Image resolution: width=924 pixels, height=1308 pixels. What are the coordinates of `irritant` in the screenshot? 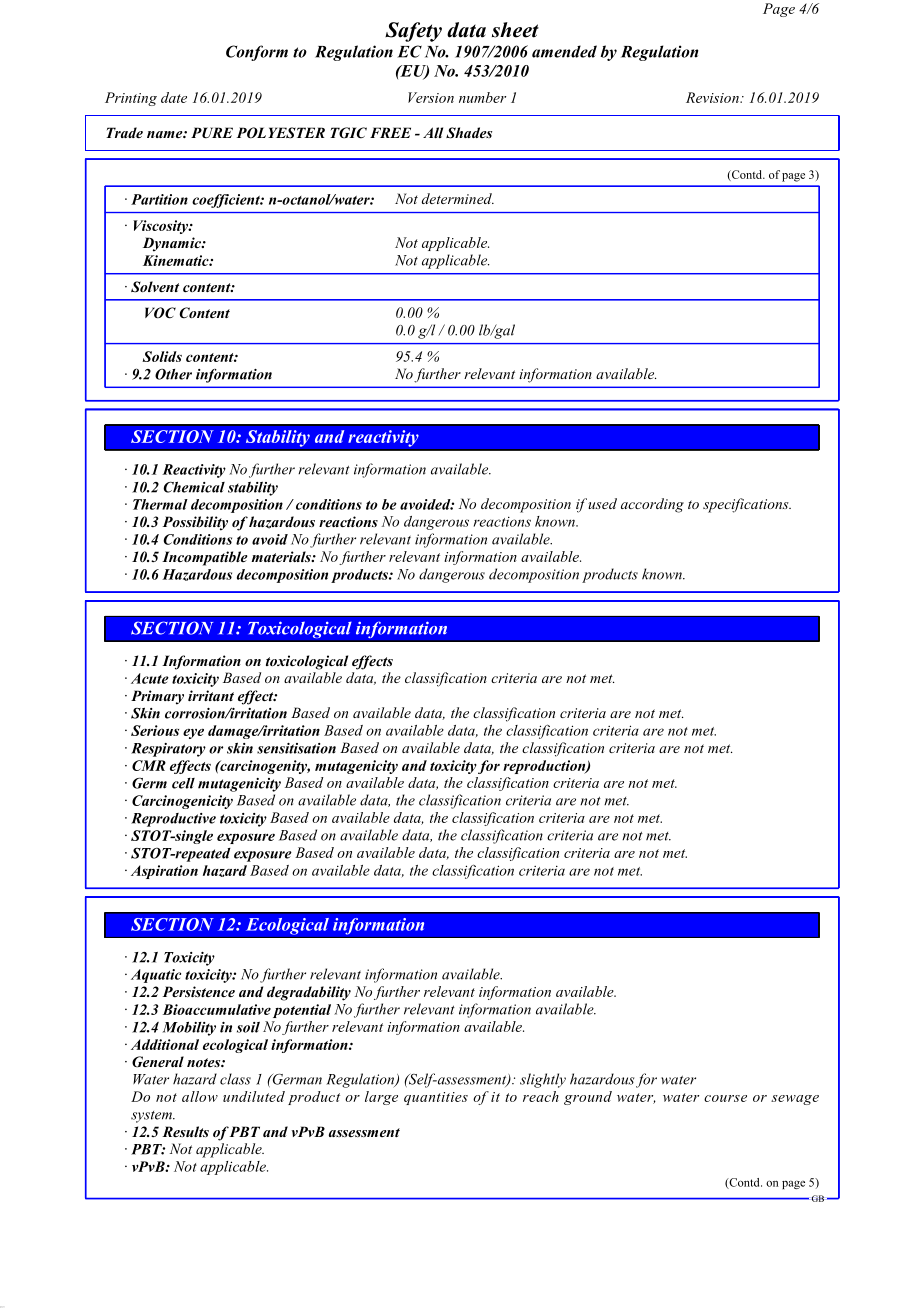 It's located at (211, 695).
